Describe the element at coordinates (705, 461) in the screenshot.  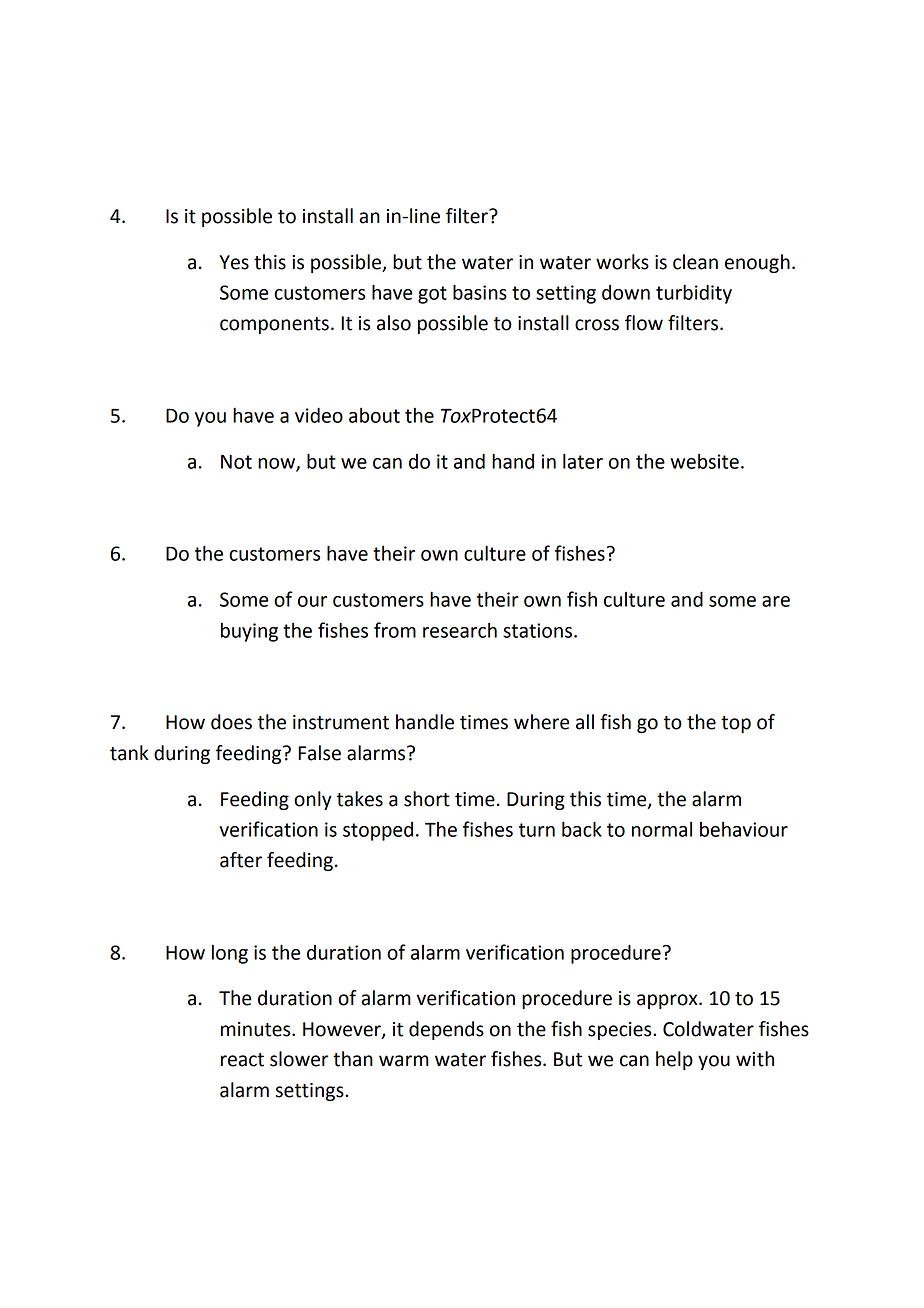
I see `website` at that location.
